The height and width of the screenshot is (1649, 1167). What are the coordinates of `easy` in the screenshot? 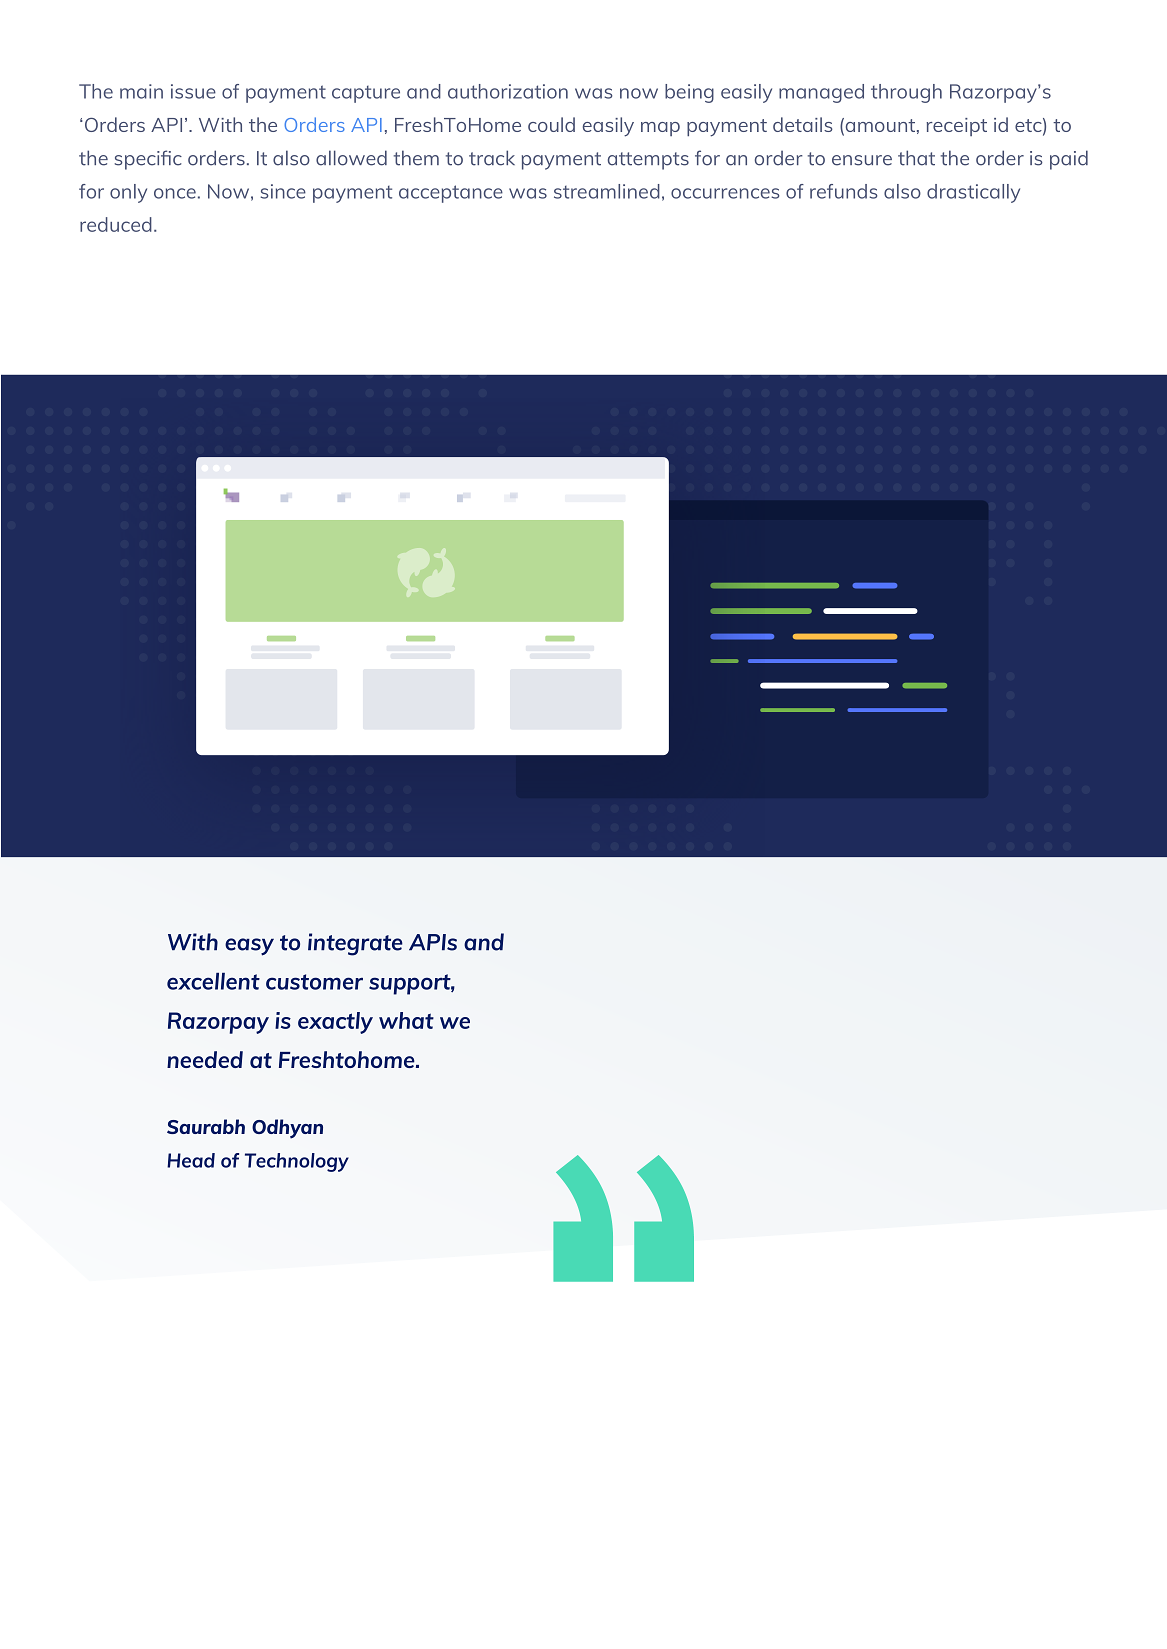 It's located at (249, 947).
